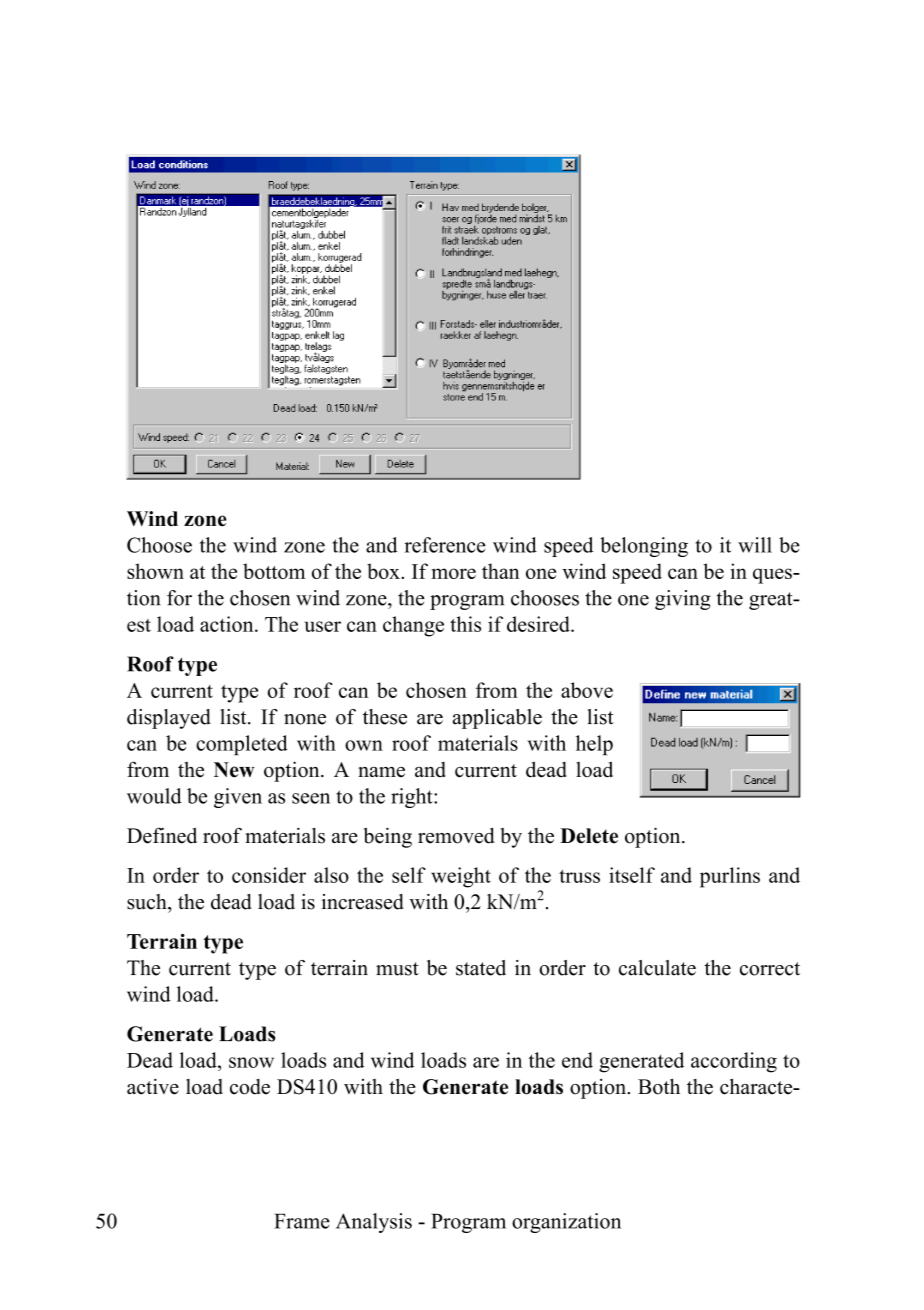 This image has width=924, height=1310. I want to click on snow, so click(251, 1062).
